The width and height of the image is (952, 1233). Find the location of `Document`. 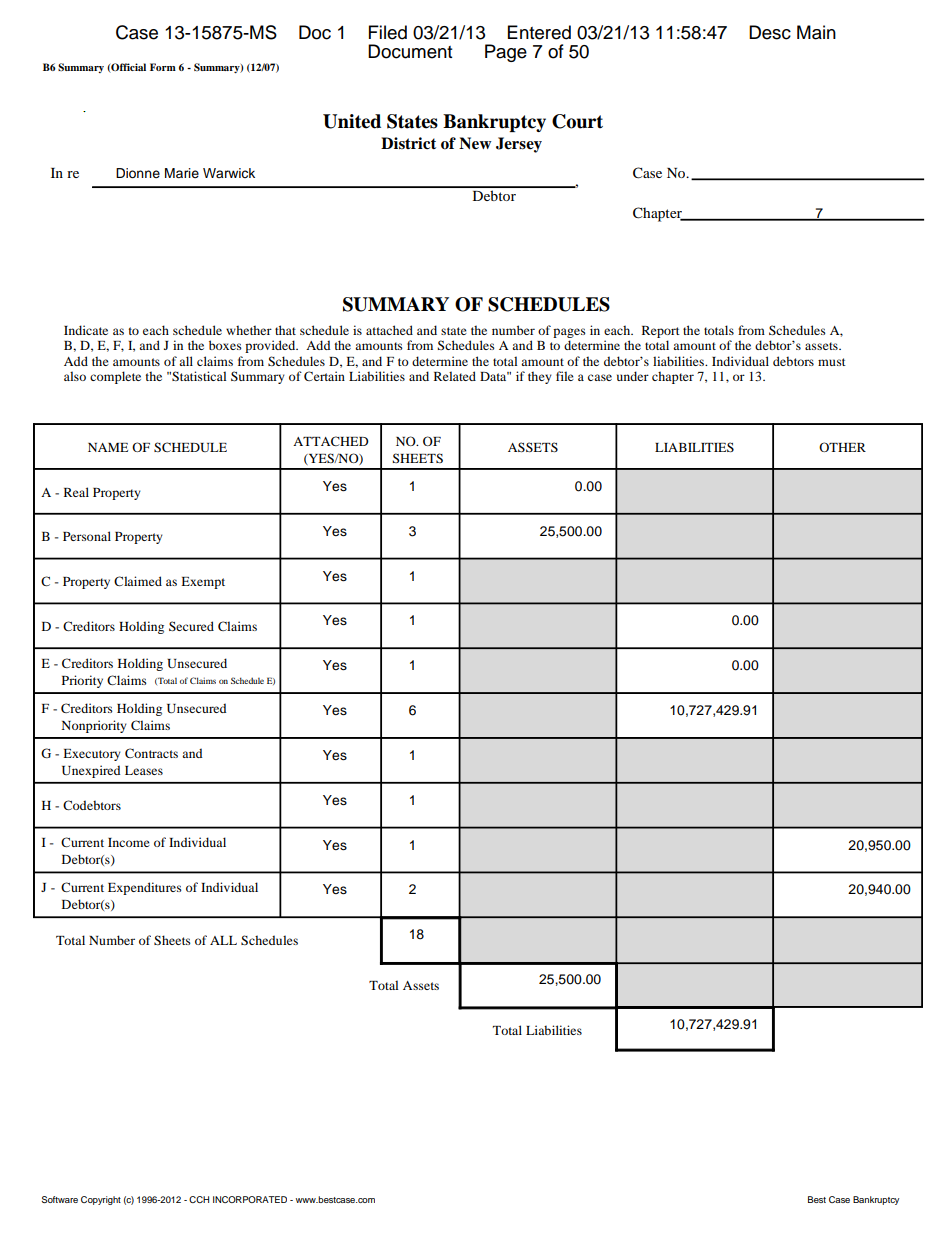

Document is located at coordinates (410, 51).
